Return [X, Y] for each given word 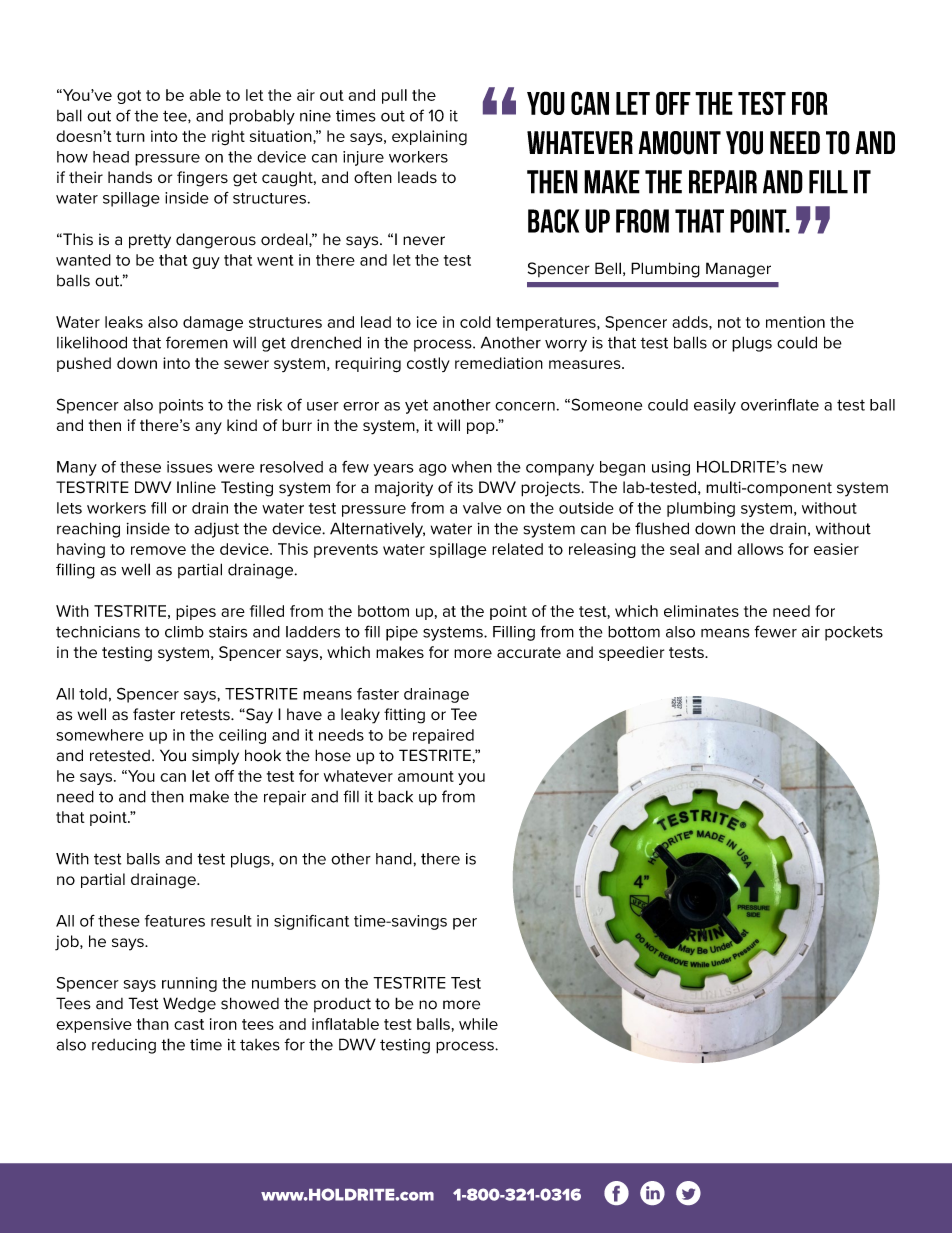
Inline [196, 487]
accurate [529, 652]
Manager [738, 270]
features [175, 921]
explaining [429, 138]
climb [184, 632]
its [465, 487]
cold [475, 322]
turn [130, 136]
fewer [775, 631]
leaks [124, 322]
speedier [631, 653]
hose [333, 755]
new [807, 468]
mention [795, 322]
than [153, 1024]
